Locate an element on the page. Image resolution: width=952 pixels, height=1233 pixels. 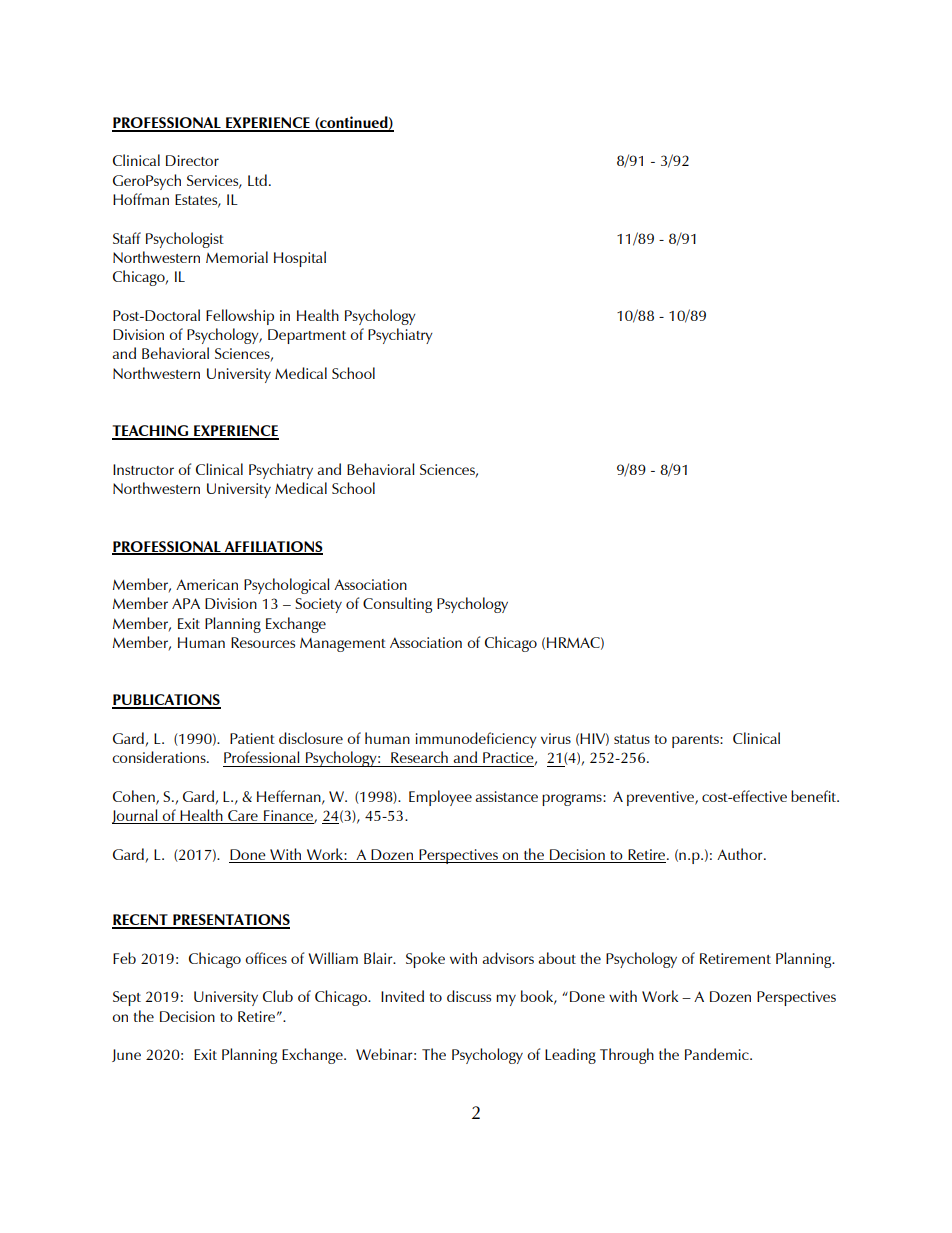
Hospital is located at coordinates (300, 259).
